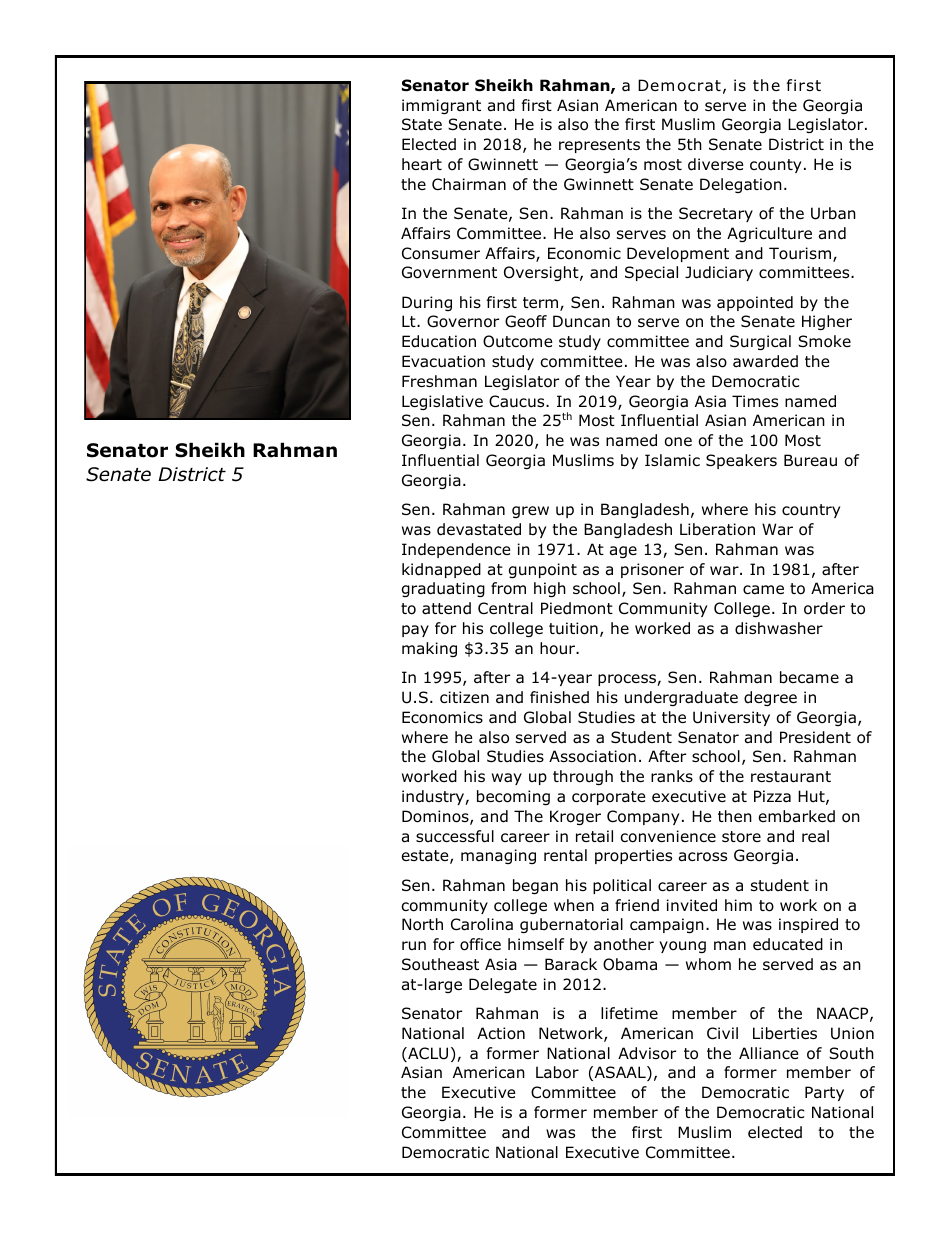 The height and width of the document is (1233, 952). I want to click on immigrant, so click(441, 106).
